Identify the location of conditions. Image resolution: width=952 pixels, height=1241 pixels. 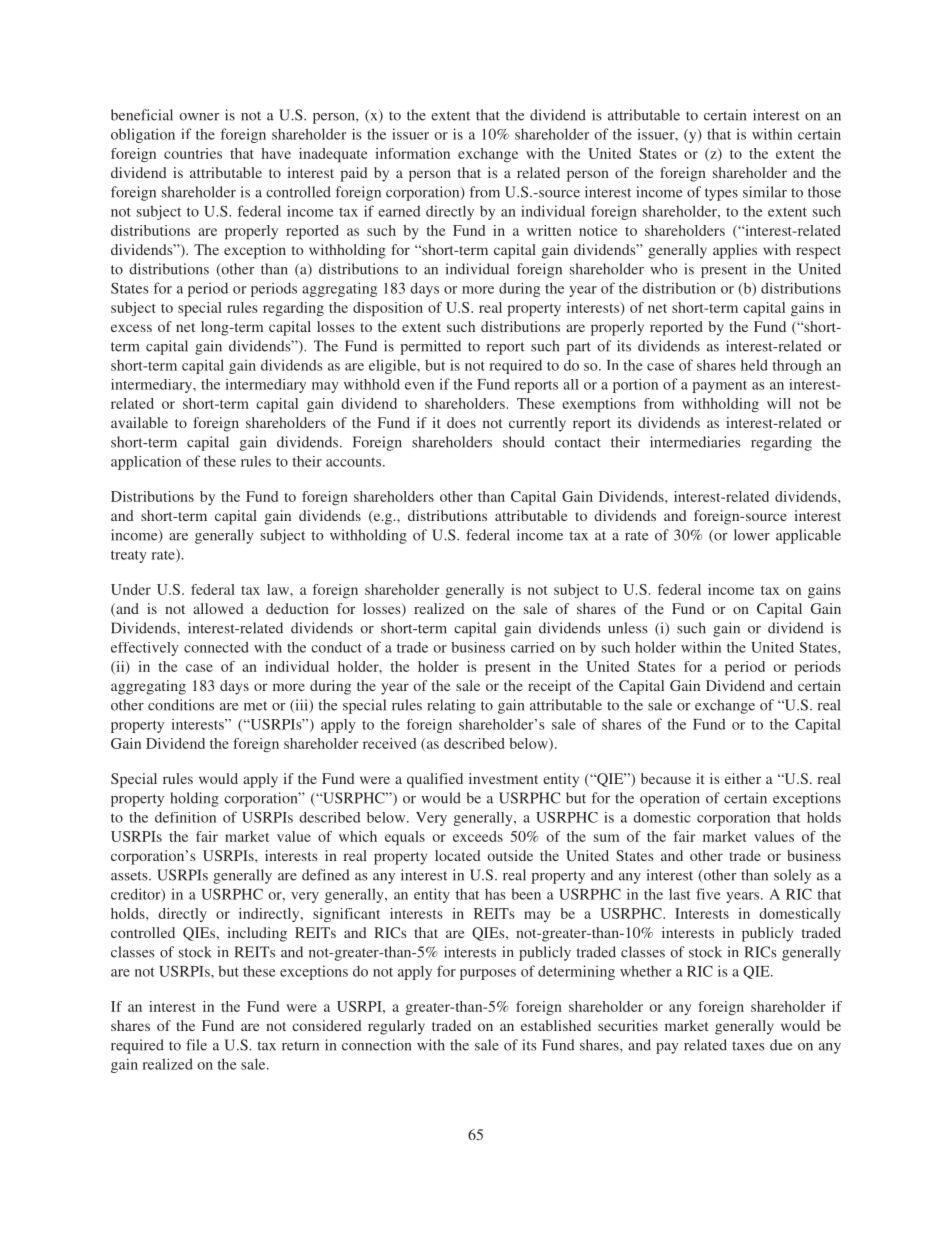
(181, 705).
